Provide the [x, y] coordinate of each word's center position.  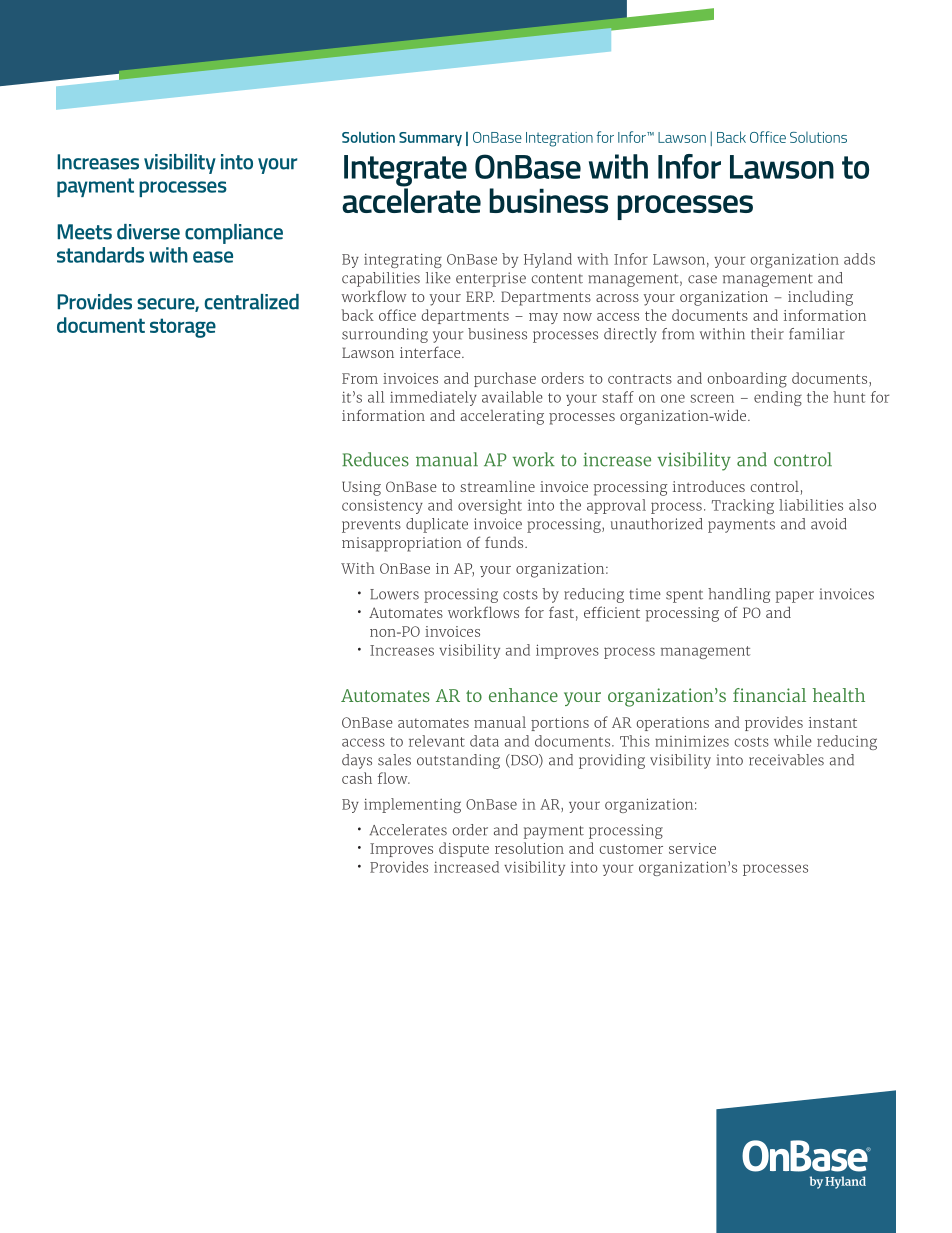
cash [357, 778]
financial [769, 695]
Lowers [394, 594]
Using [361, 488]
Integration [559, 139]
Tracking [743, 506]
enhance [523, 695]
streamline [497, 486]
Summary [430, 139]
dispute [464, 849]
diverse [148, 232]
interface [431, 352]
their [767, 334]
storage [183, 328]
